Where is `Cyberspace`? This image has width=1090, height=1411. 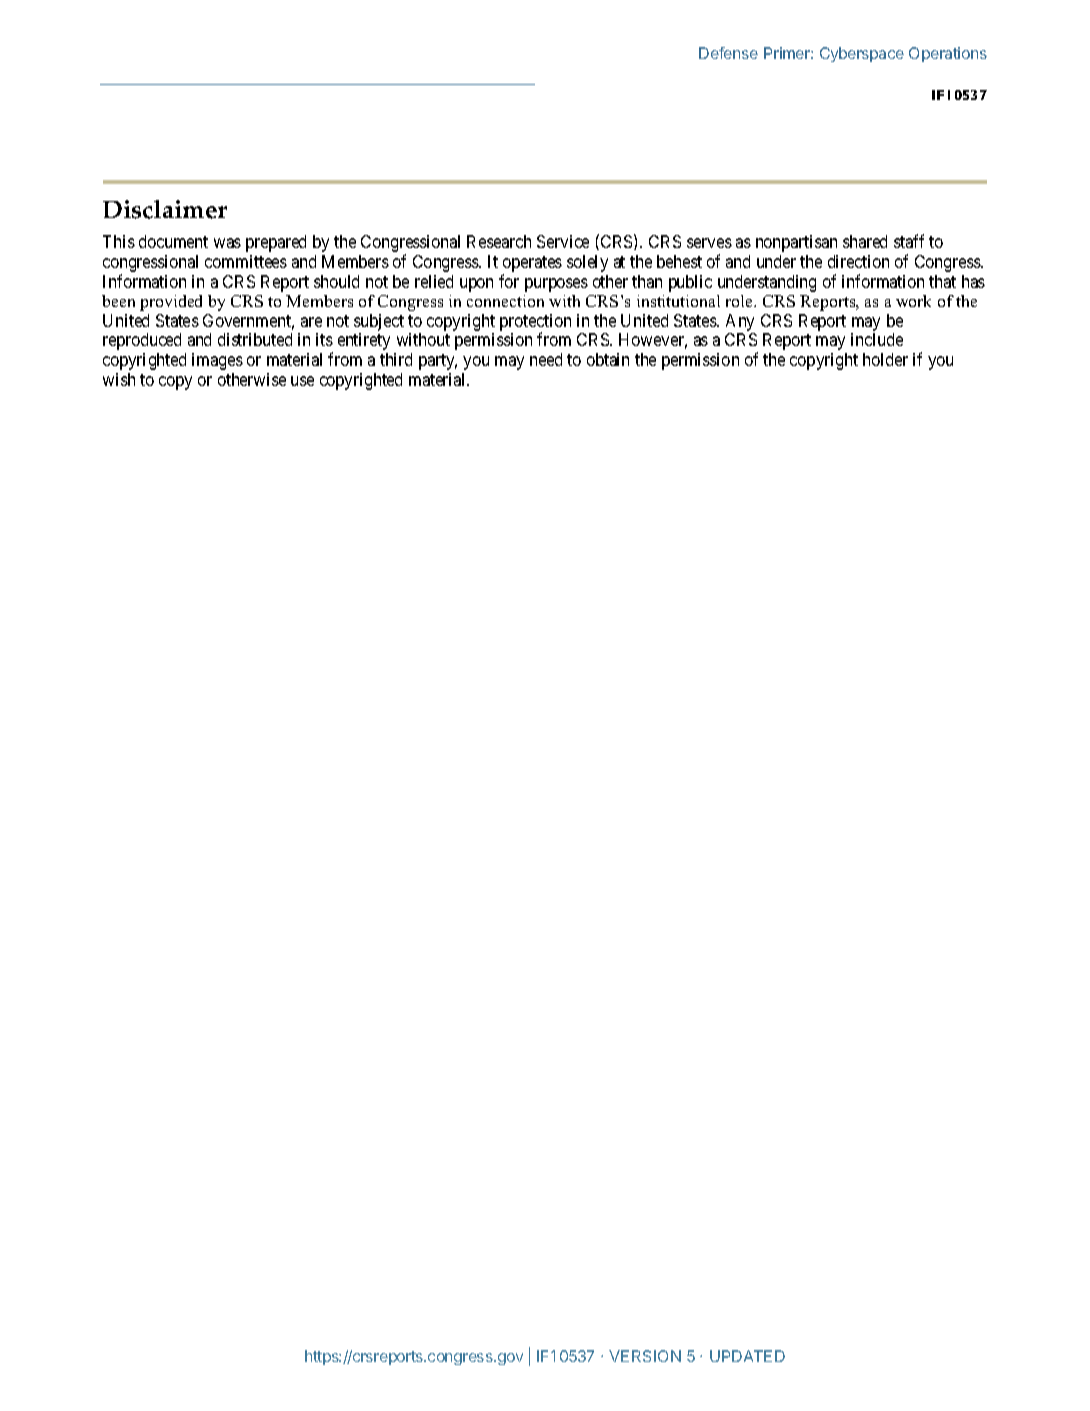 Cyberspace is located at coordinates (862, 54).
